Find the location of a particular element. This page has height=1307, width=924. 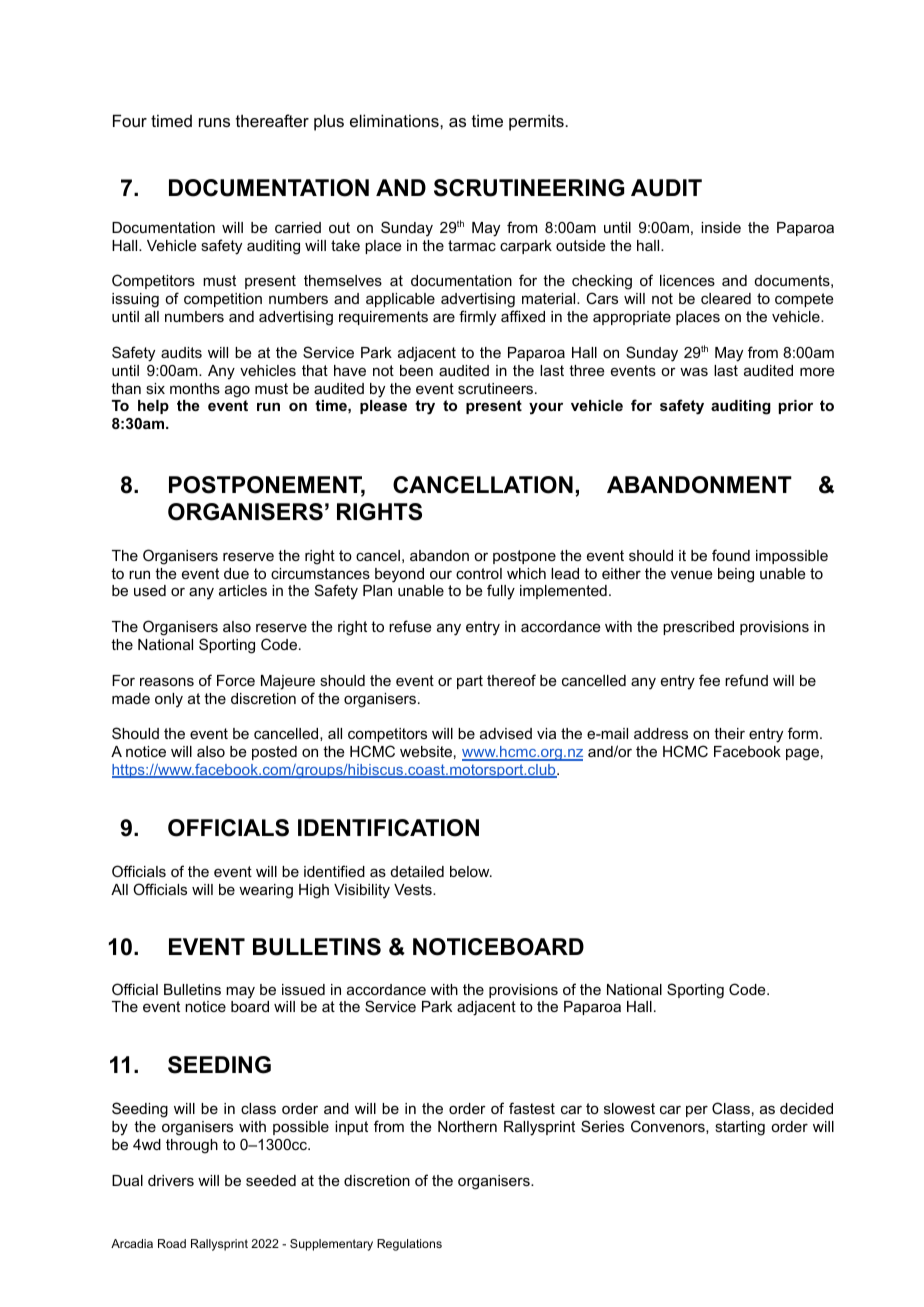

drivers is located at coordinates (171, 1180).
